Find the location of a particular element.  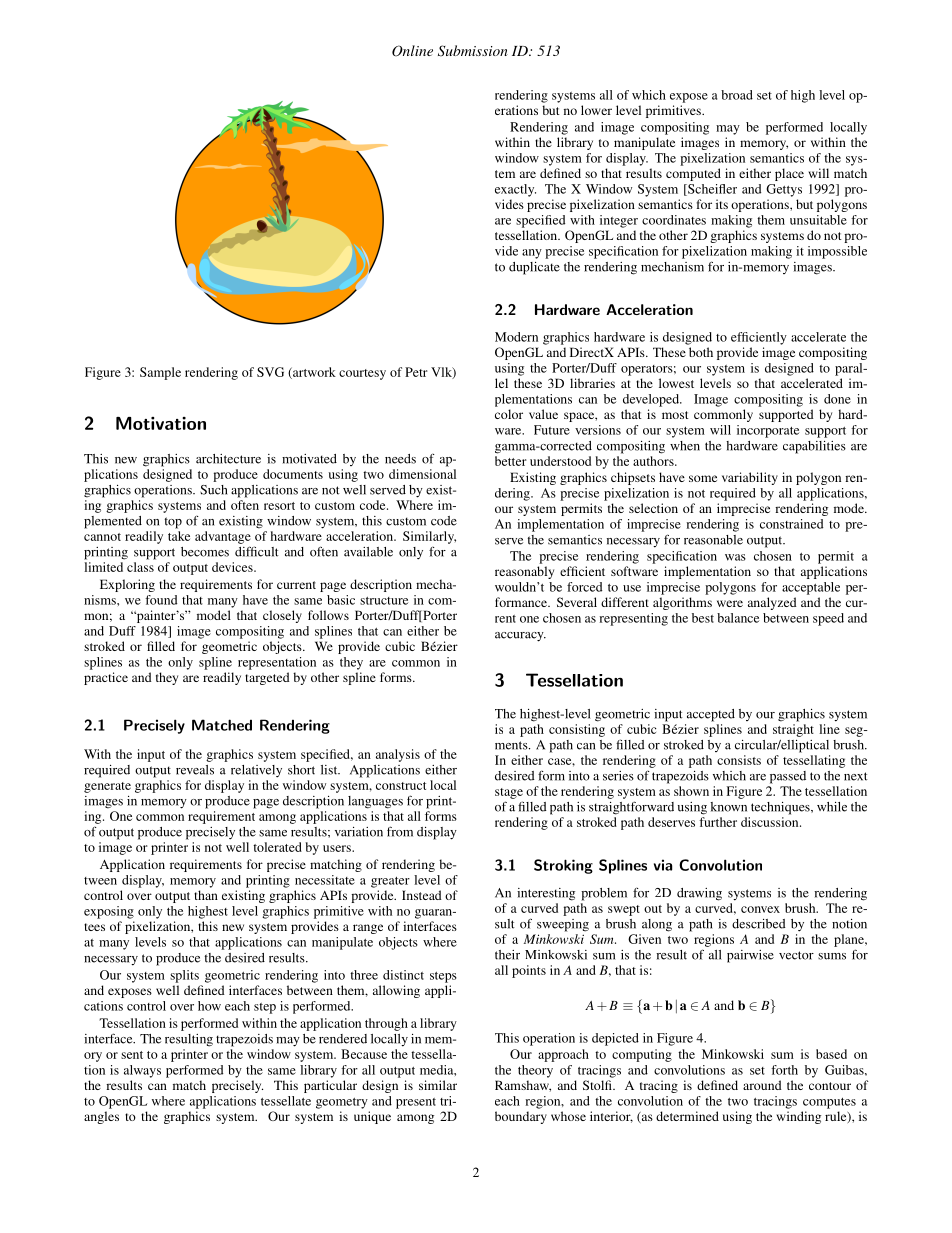

broad is located at coordinates (737, 95).
